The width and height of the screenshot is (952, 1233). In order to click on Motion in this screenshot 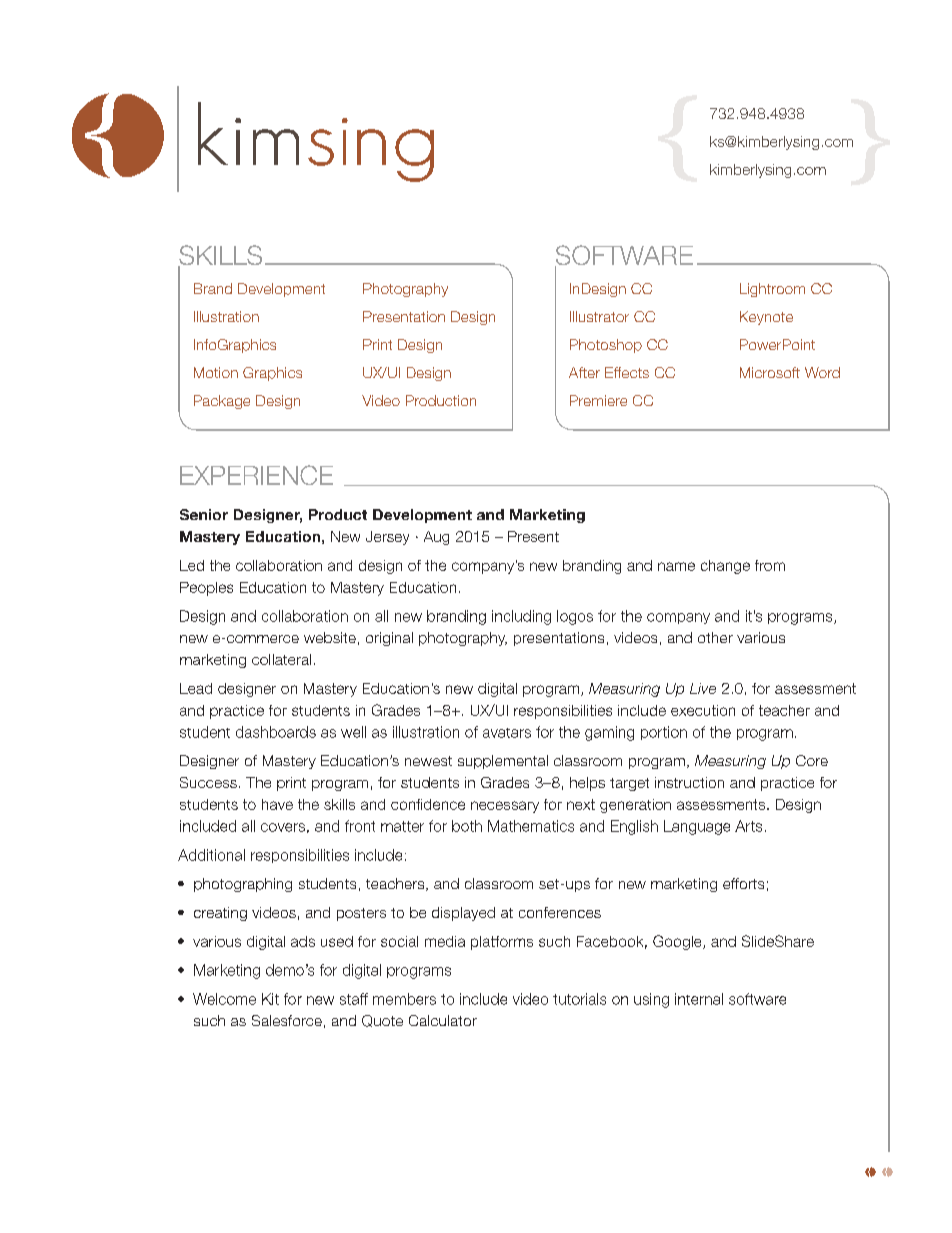, I will do `click(216, 372)`.
